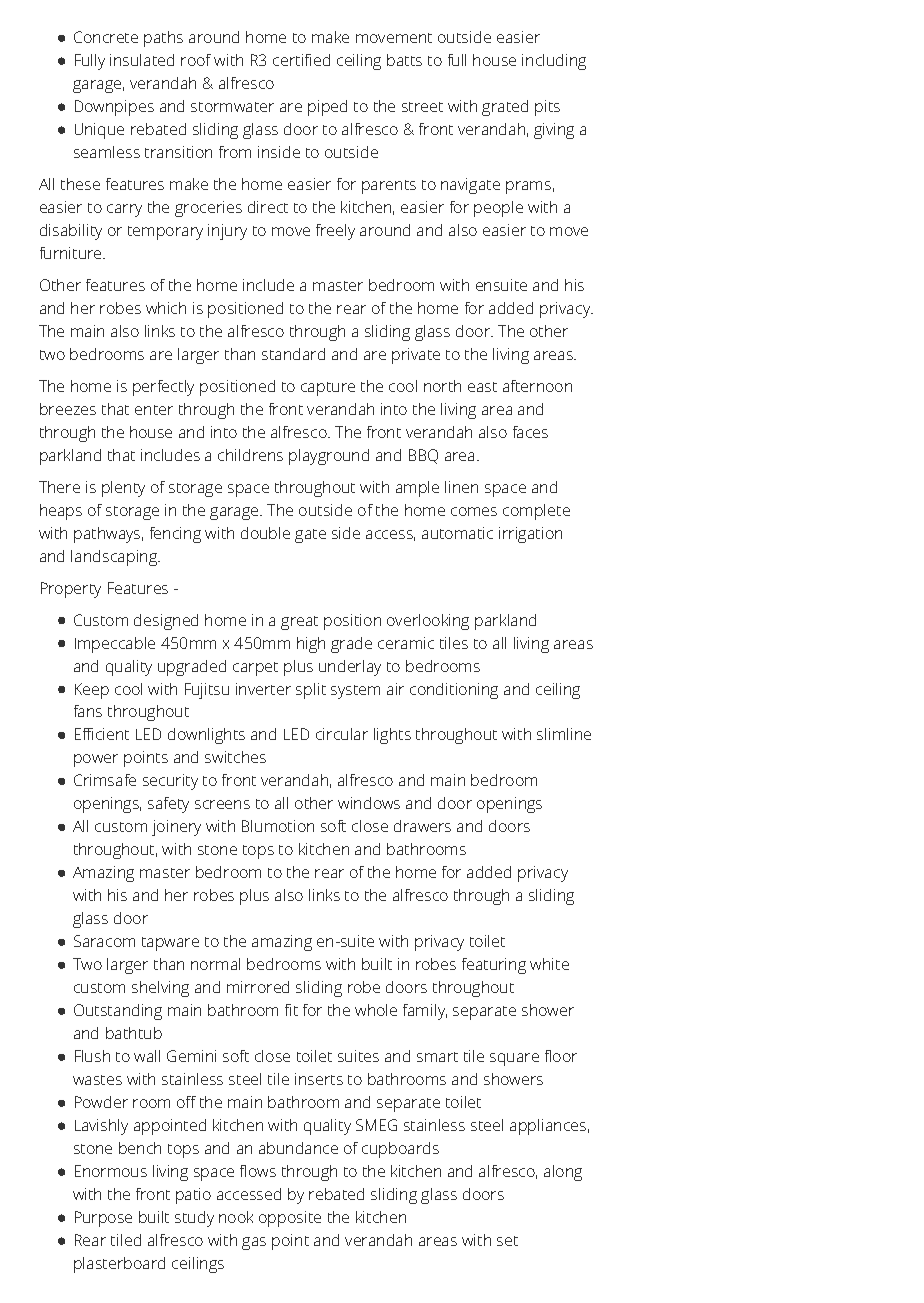  Describe the element at coordinates (290, 1219) in the screenshot. I see `opposite` at that location.
